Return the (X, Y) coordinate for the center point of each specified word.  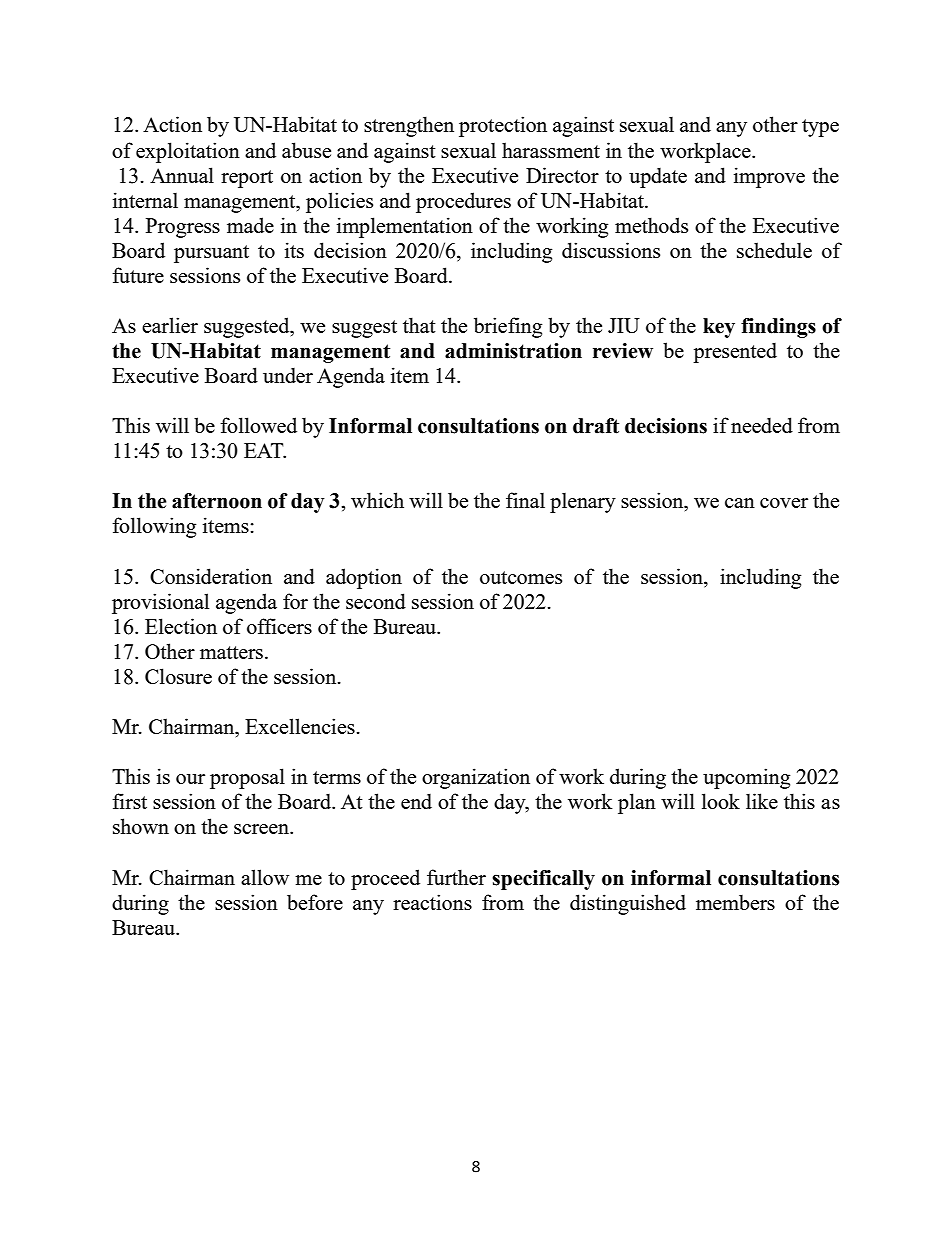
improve (769, 177)
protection (503, 126)
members (735, 902)
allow (265, 877)
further (456, 877)
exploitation (188, 152)
